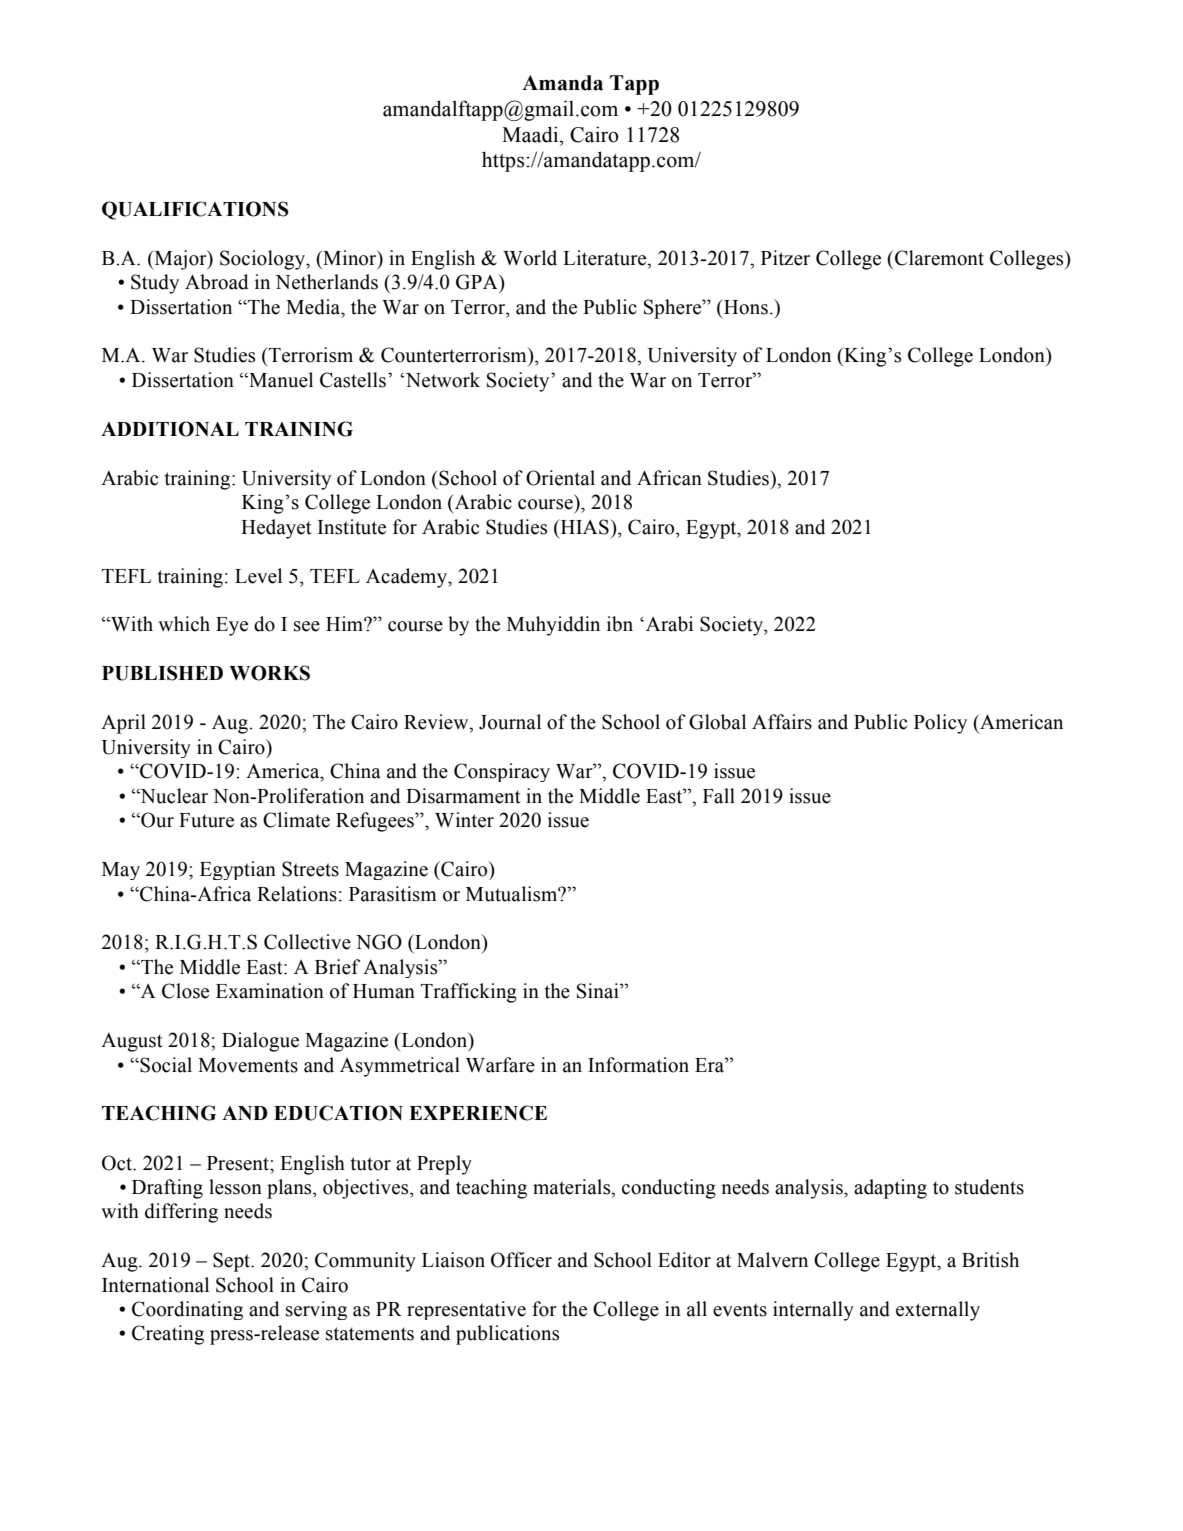 The width and height of the screenshot is (1183, 1531). I want to click on Conspiracy, so click(502, 772).
